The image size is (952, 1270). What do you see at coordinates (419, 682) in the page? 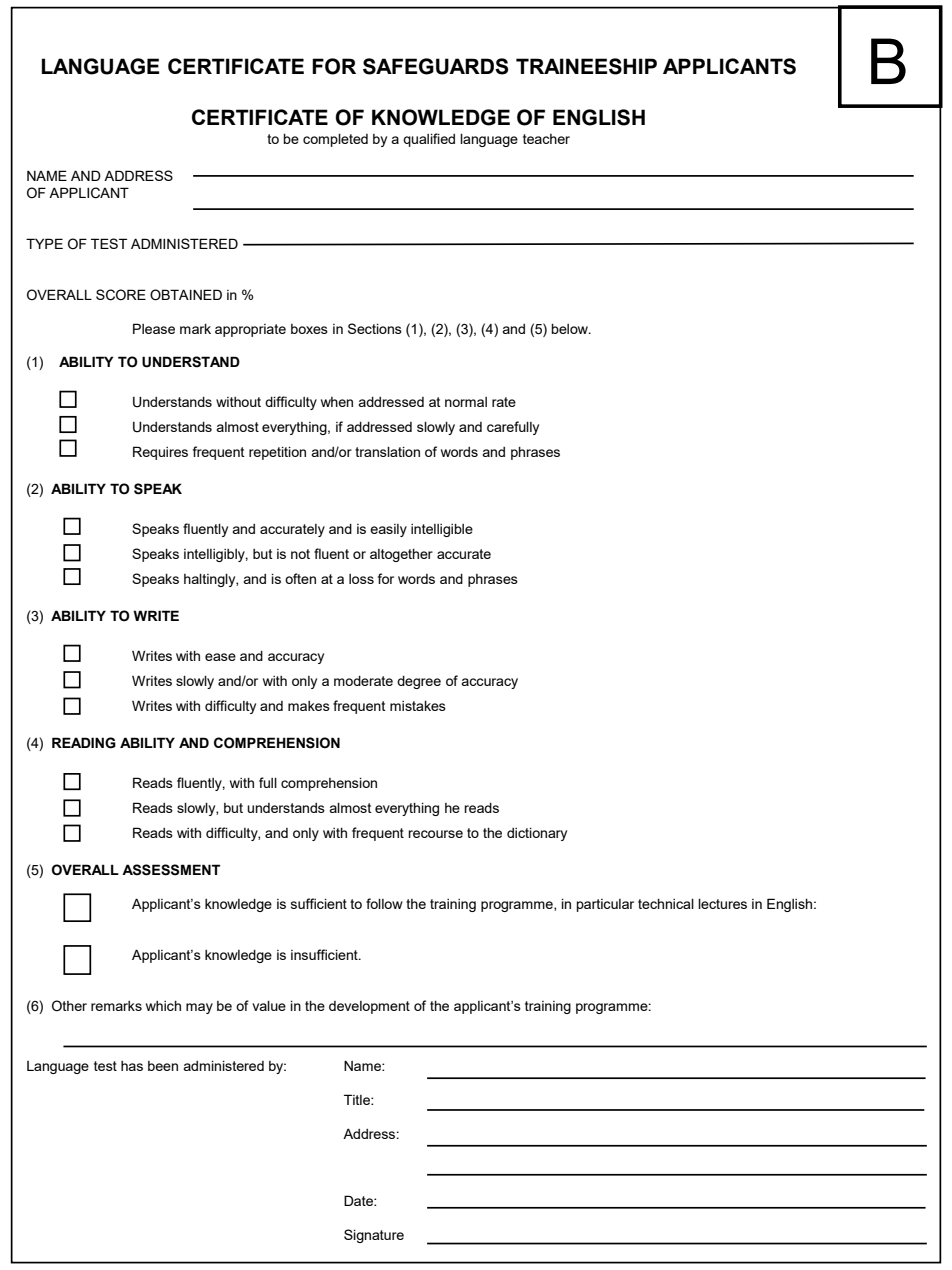
I see `degree` at bounding box center [419, 682].
